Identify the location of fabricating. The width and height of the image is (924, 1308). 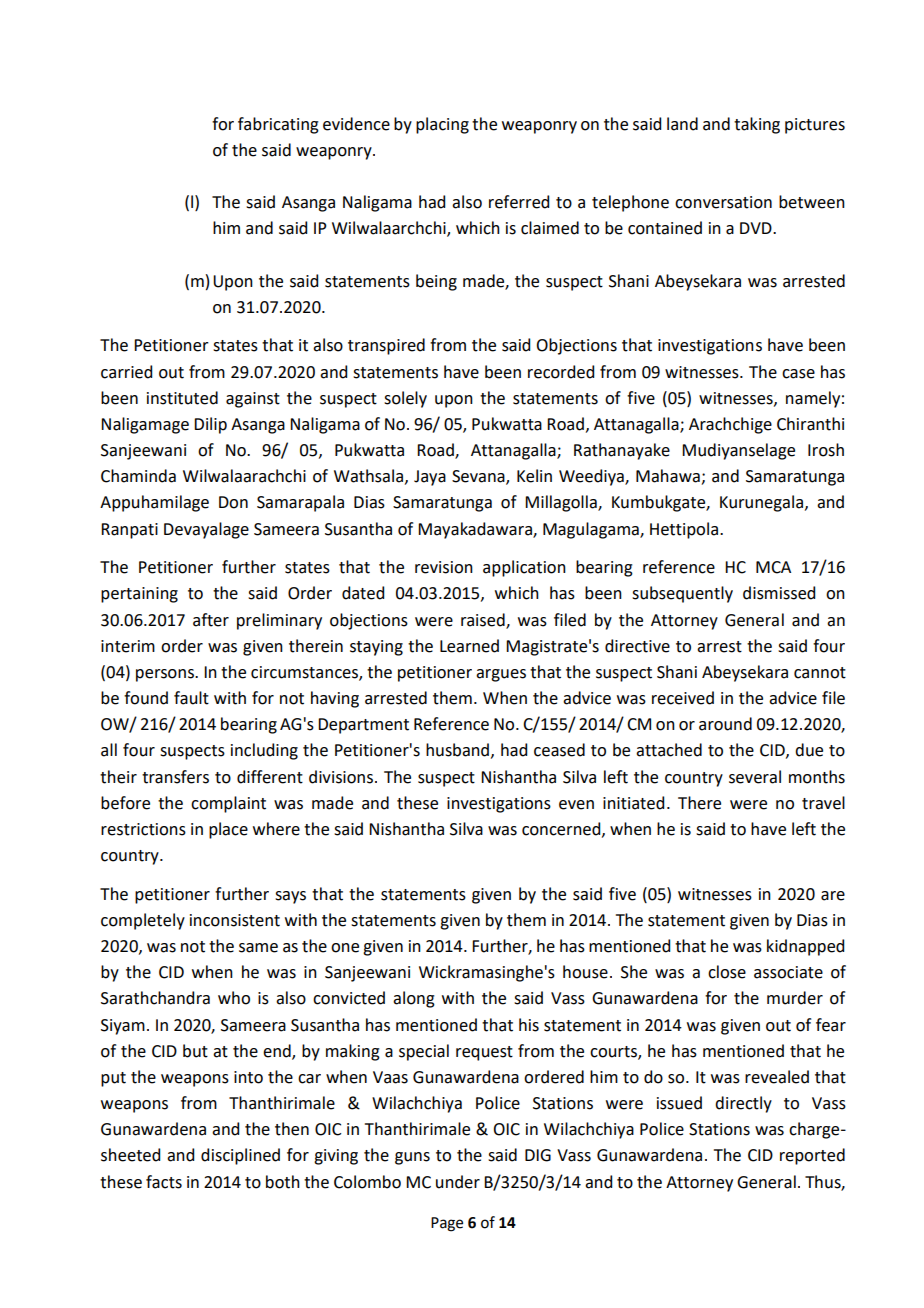
(278, 125).
